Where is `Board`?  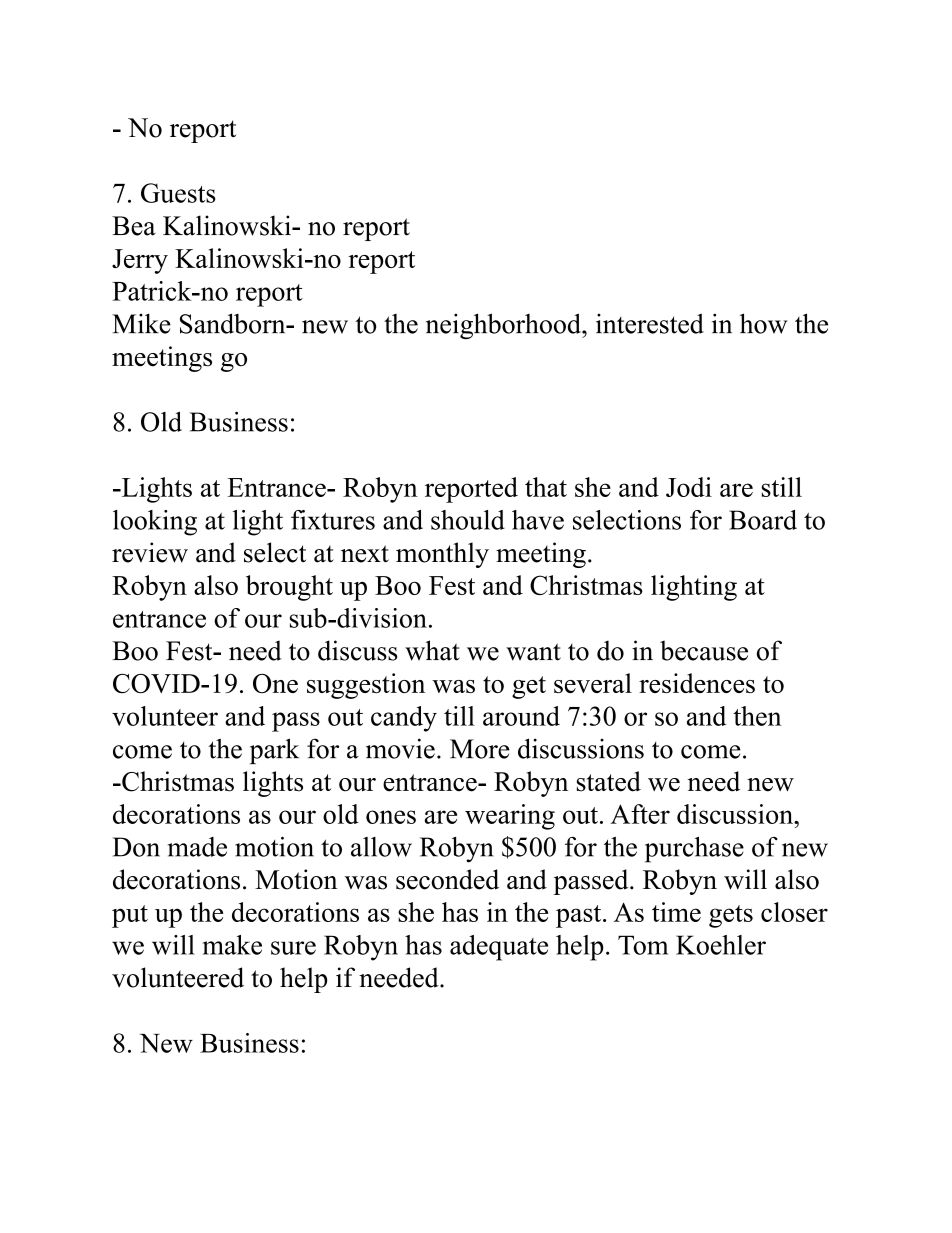 Board is located at coordinates (763, 520).
